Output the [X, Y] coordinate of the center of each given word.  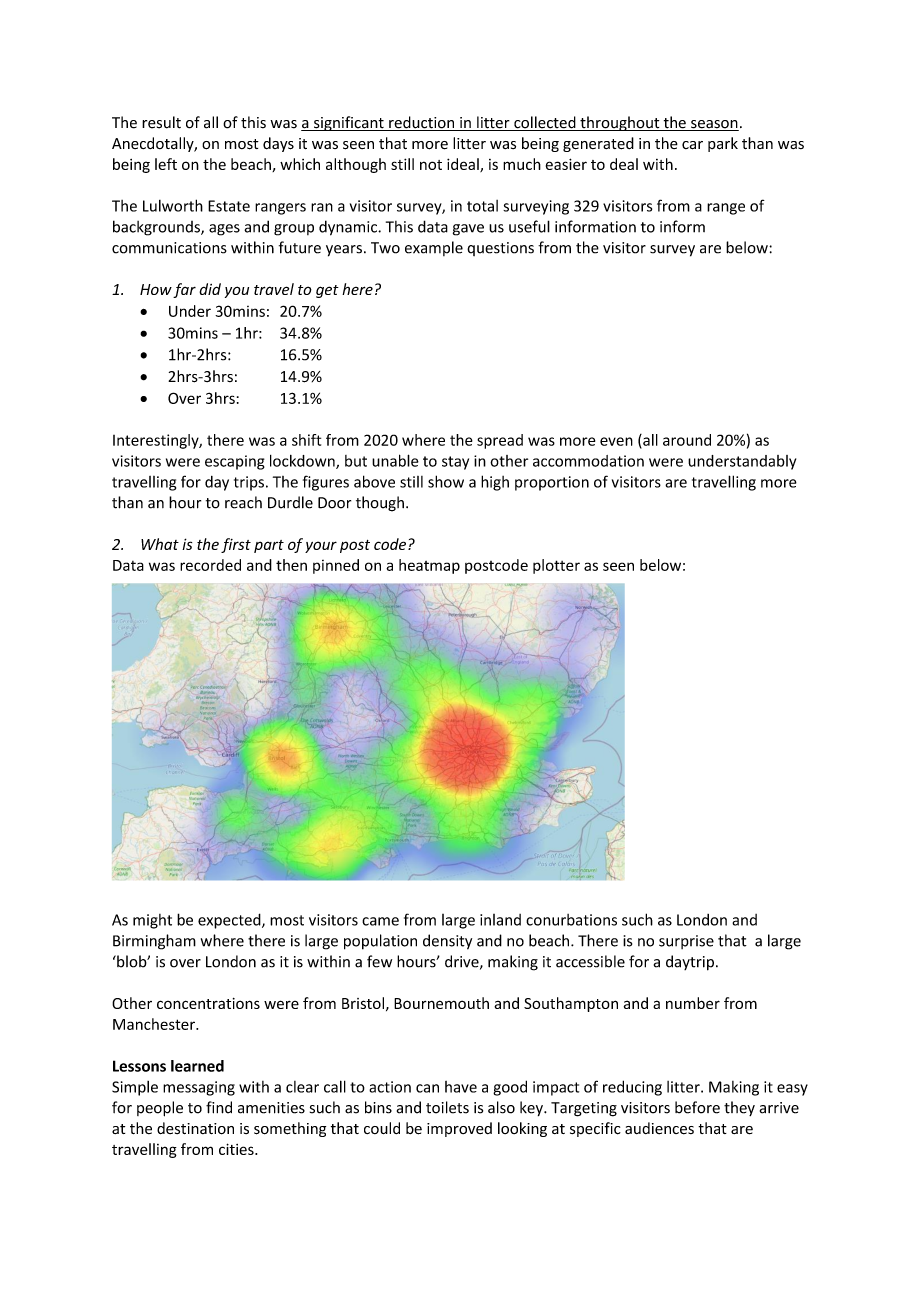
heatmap [429, 566]
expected [230, 921]
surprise [686, 942]
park [723, 144]
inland [500, 920]
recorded [210, 565]
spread [500, 441]
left [166, 164]
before [697, 1107]
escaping [235, 462]
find [219, 1107]
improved [459, 1129]
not [431, 165]
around [687, 440]
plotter [556, 566]
